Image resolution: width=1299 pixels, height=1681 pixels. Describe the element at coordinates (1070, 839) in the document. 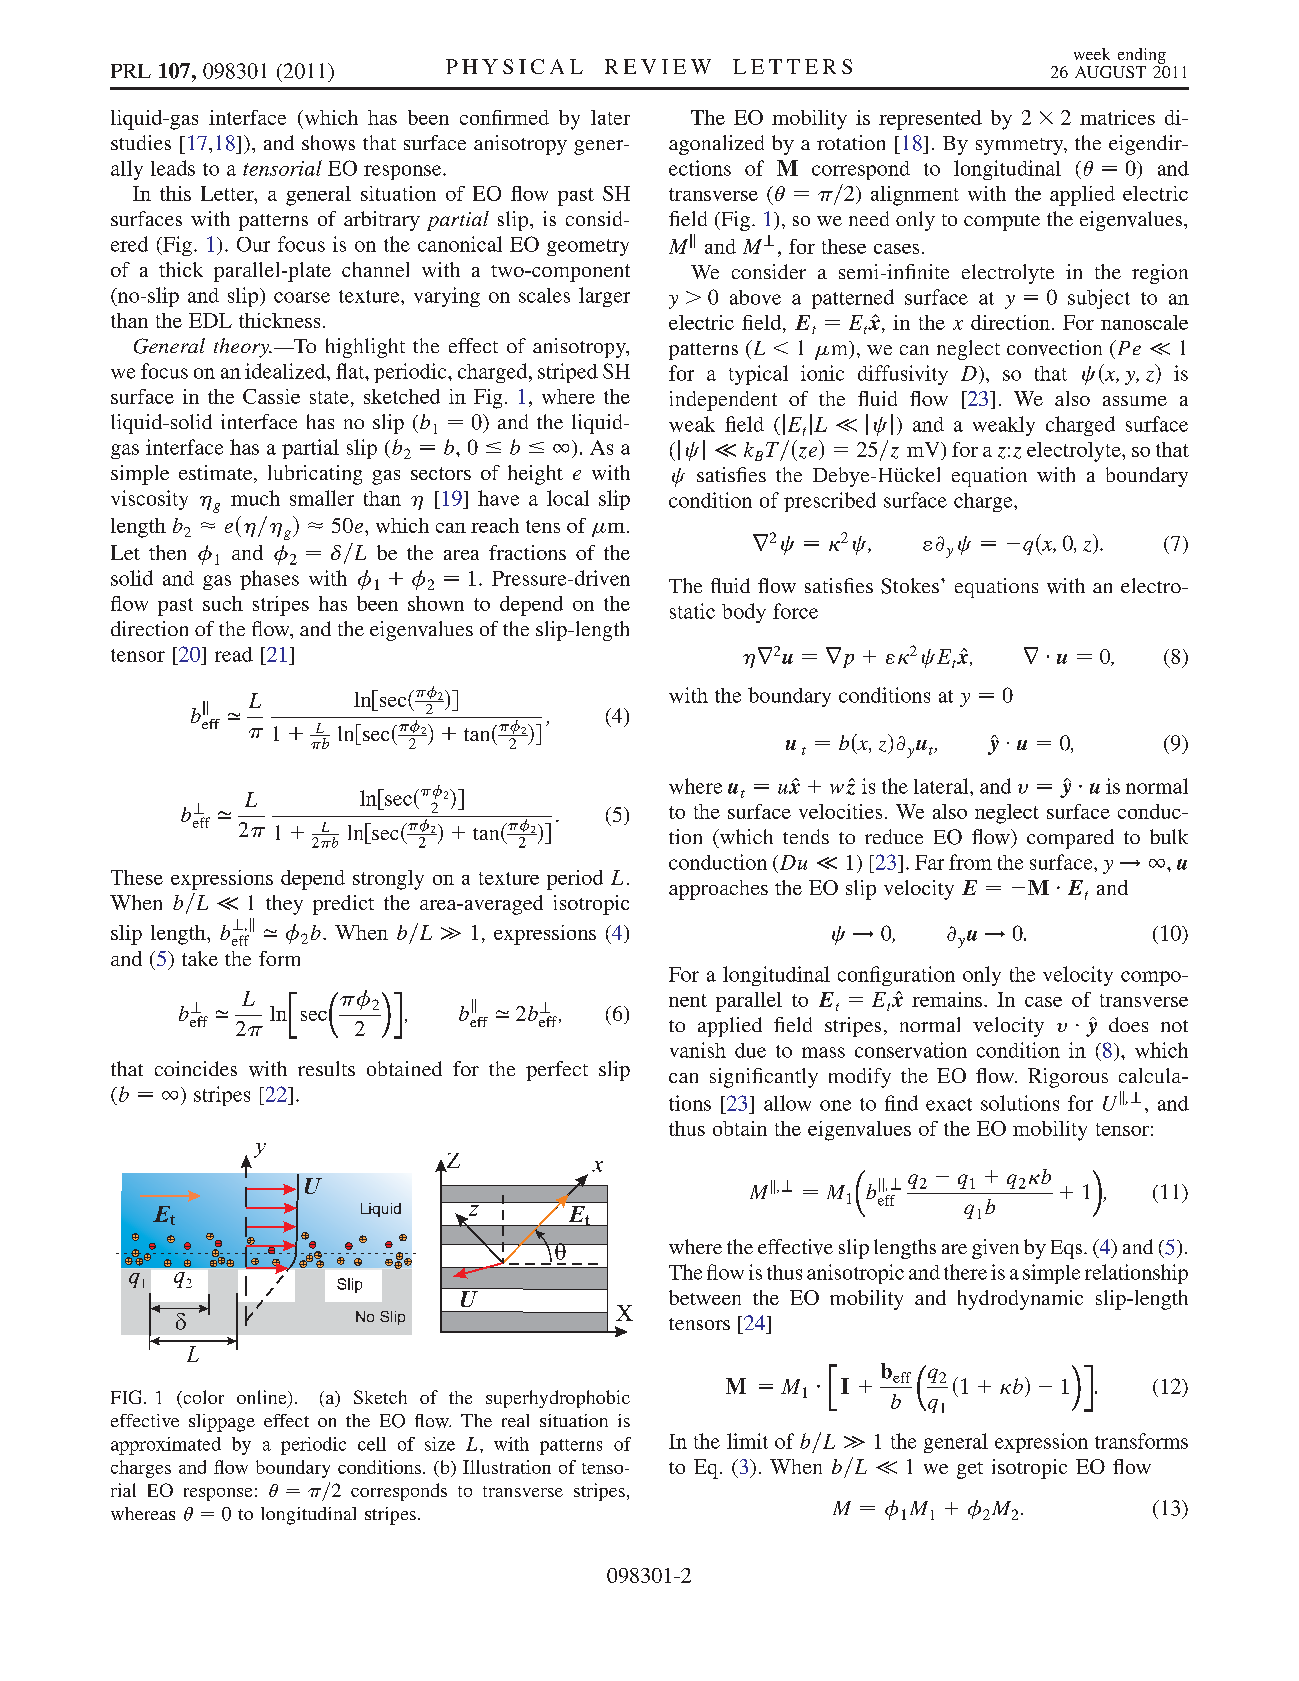

I see `compared` at that location.
